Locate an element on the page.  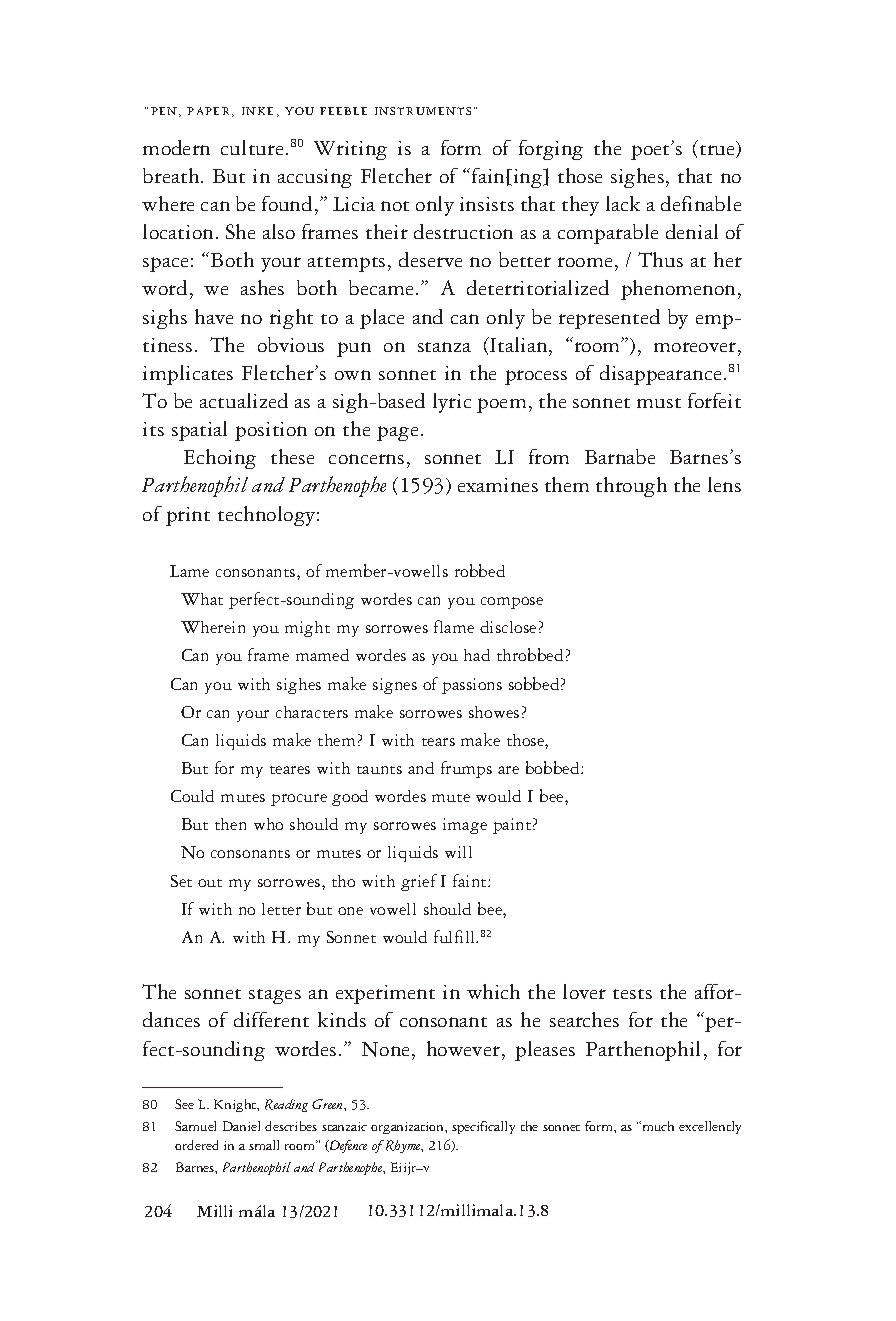
examines is located at coordinates (498, 485).
